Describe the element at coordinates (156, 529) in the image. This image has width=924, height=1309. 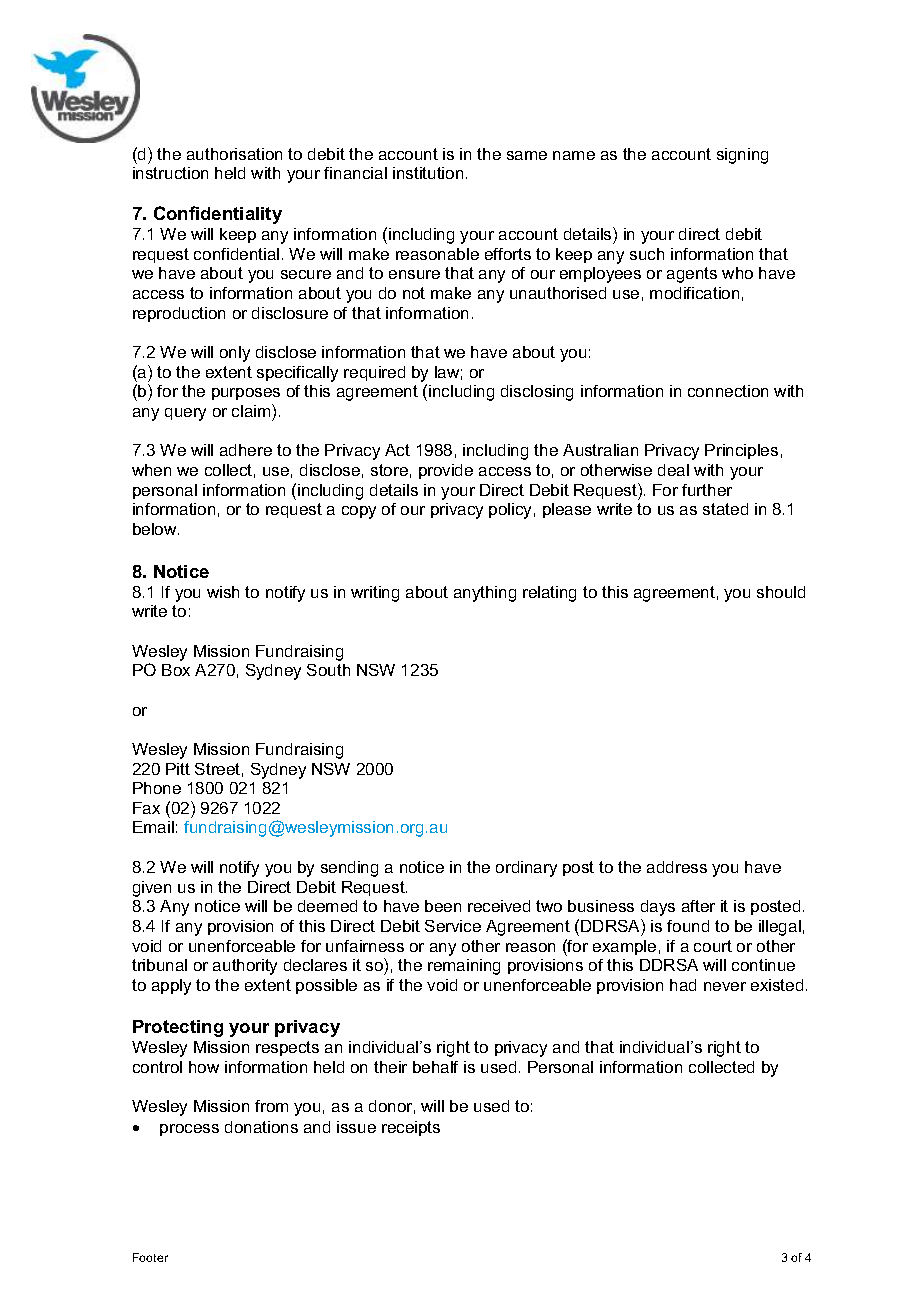
I see `below` at that location.
